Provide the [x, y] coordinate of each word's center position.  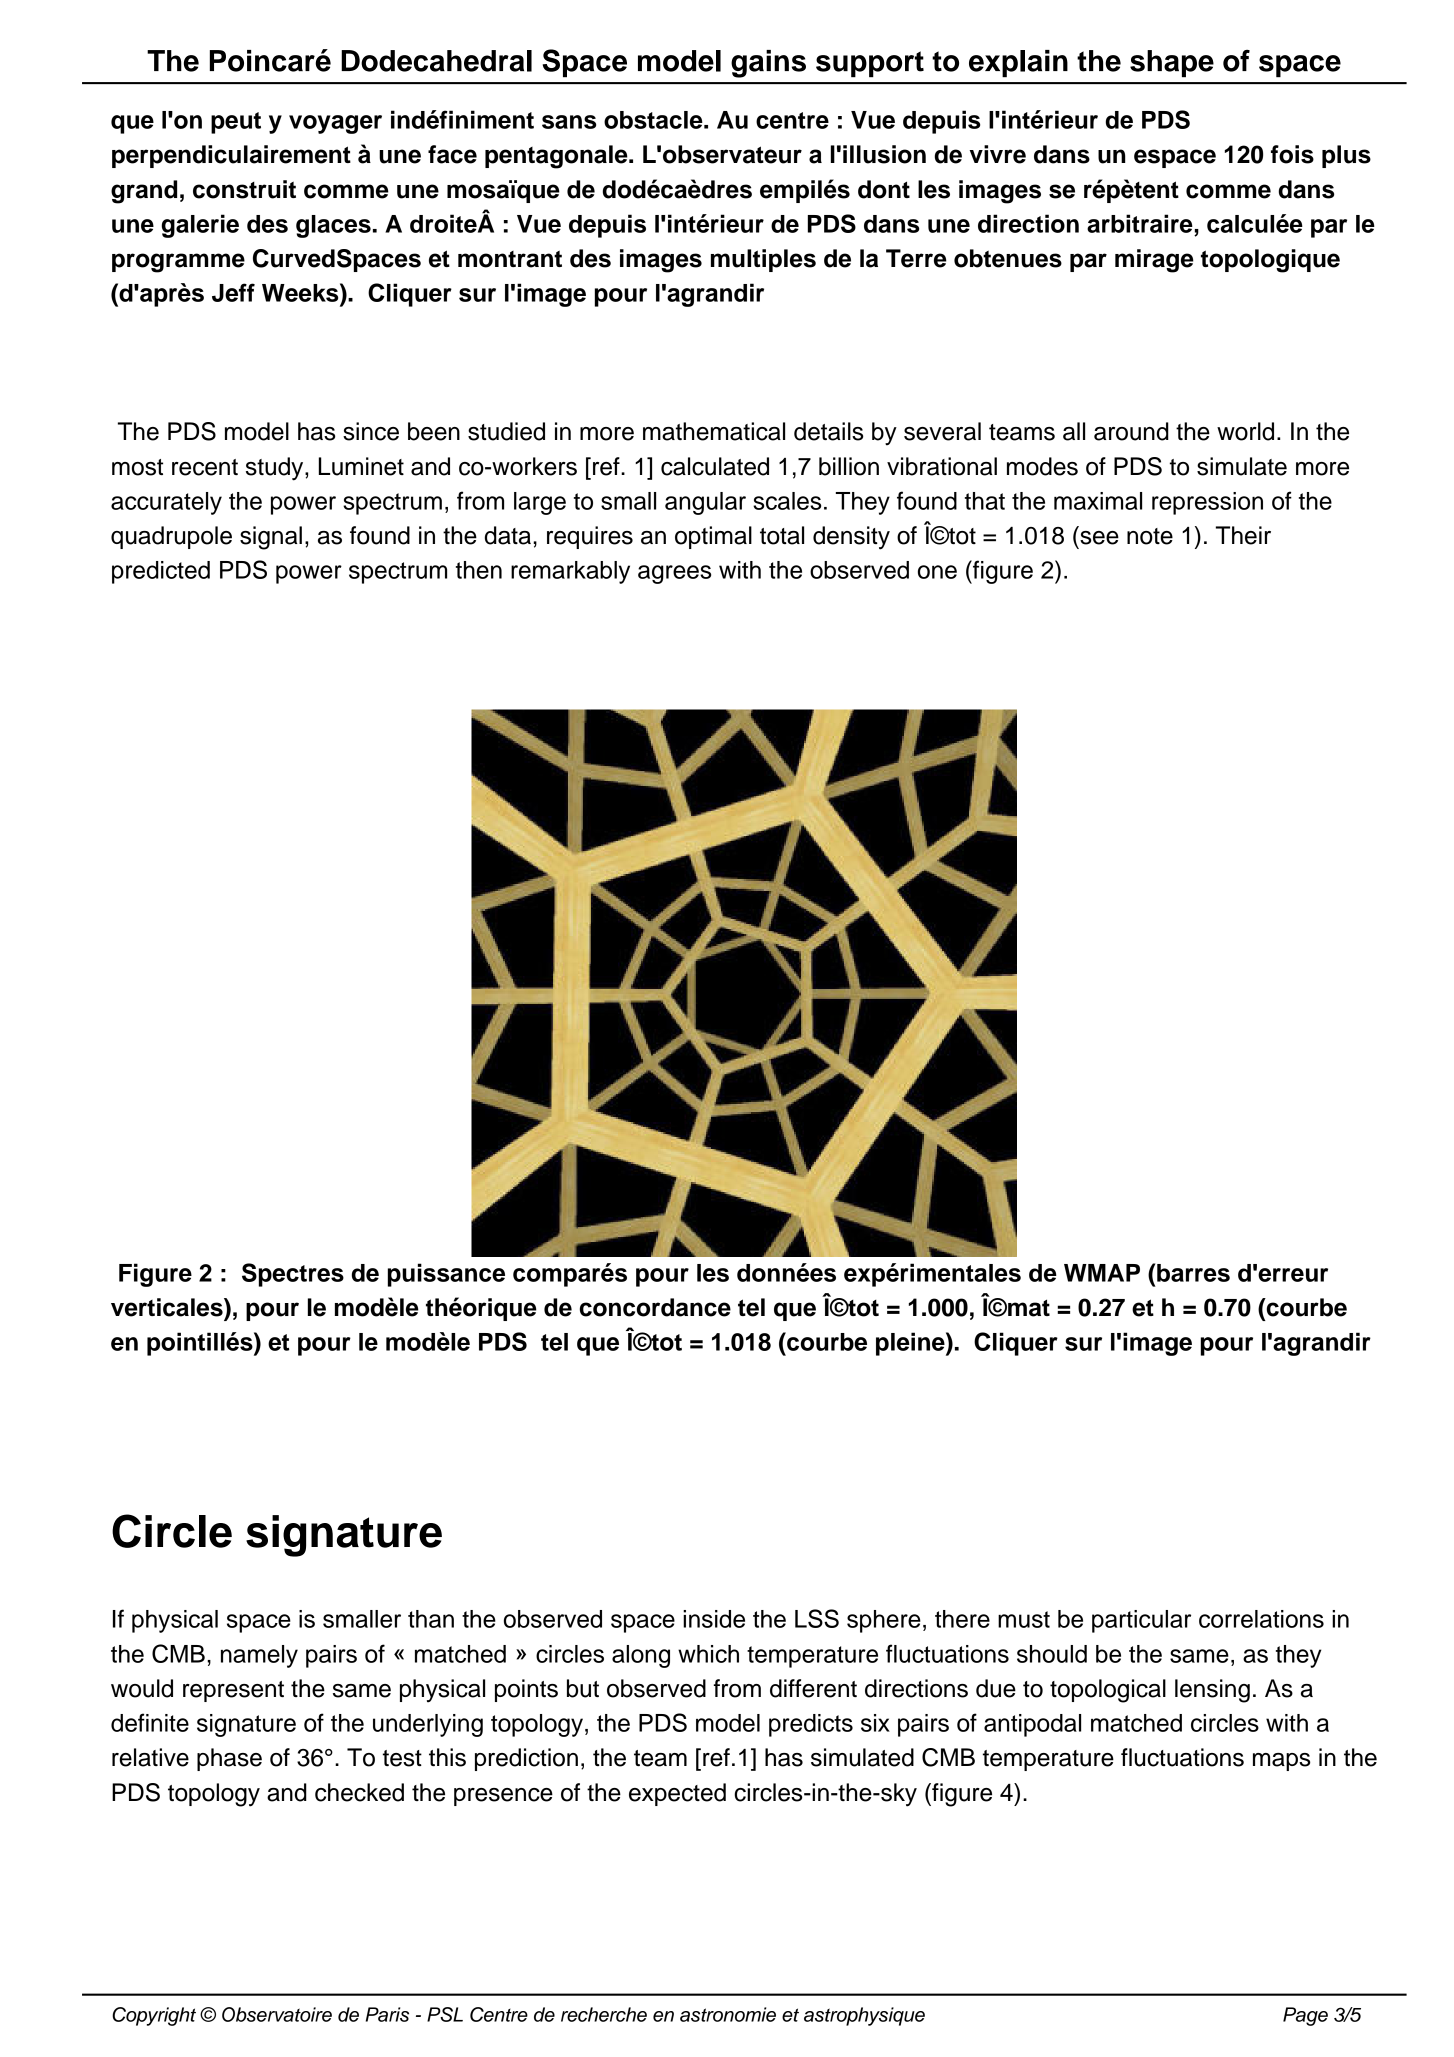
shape [1172, 64]
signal [271, 538]
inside [714, 1619]
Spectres [293, 1275]
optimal [713, 537]
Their [1243, 535]
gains [768, 64]
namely [259, 1656]
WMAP [1102, 1273]
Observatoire [277, 2014]
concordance [655, 1307]
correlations [1261, 1619]
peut [236, 123]
